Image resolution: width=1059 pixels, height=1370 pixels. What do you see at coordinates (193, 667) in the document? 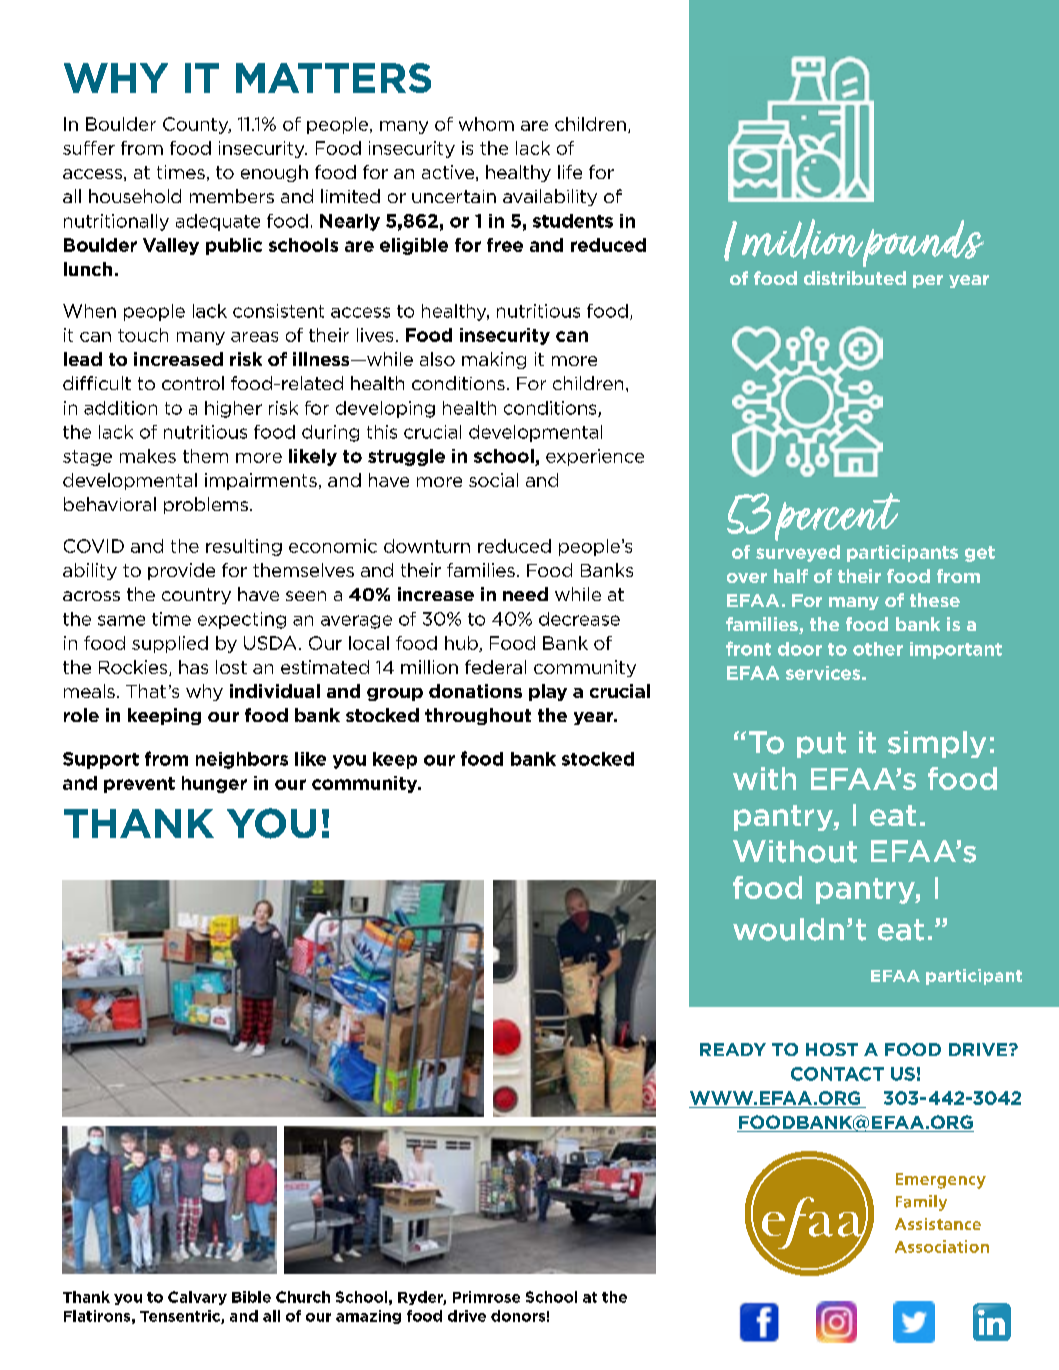
I see `has` at bounding box center [193, 667].
